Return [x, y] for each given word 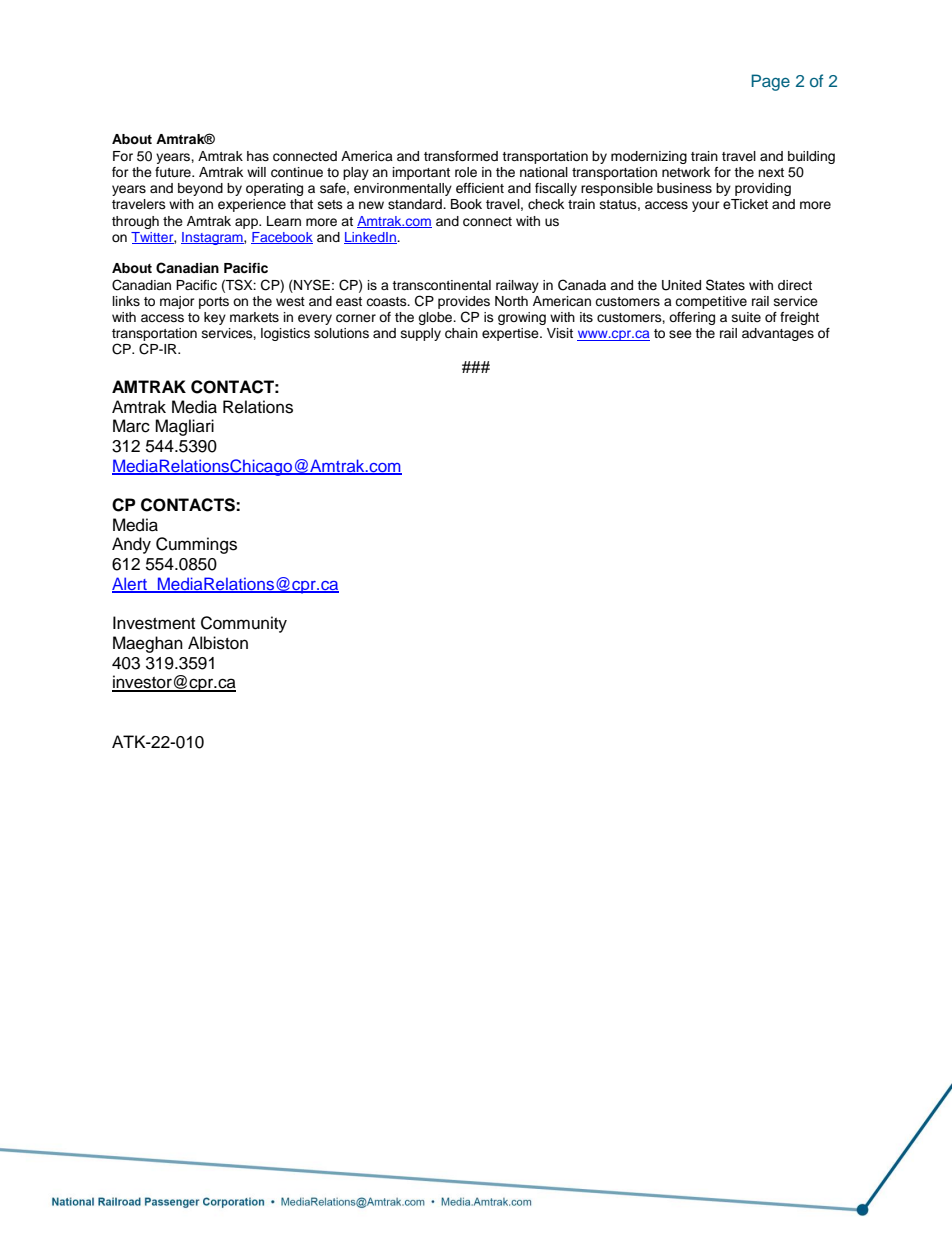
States [725, 285]
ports [214, 303]
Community [244, 624]
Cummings [196, 545]
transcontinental [441, 285]
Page [770, 82]
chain [461, 333]
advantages [778, 334]
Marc [131, 426]
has [258, 156]
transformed [461, 156]
